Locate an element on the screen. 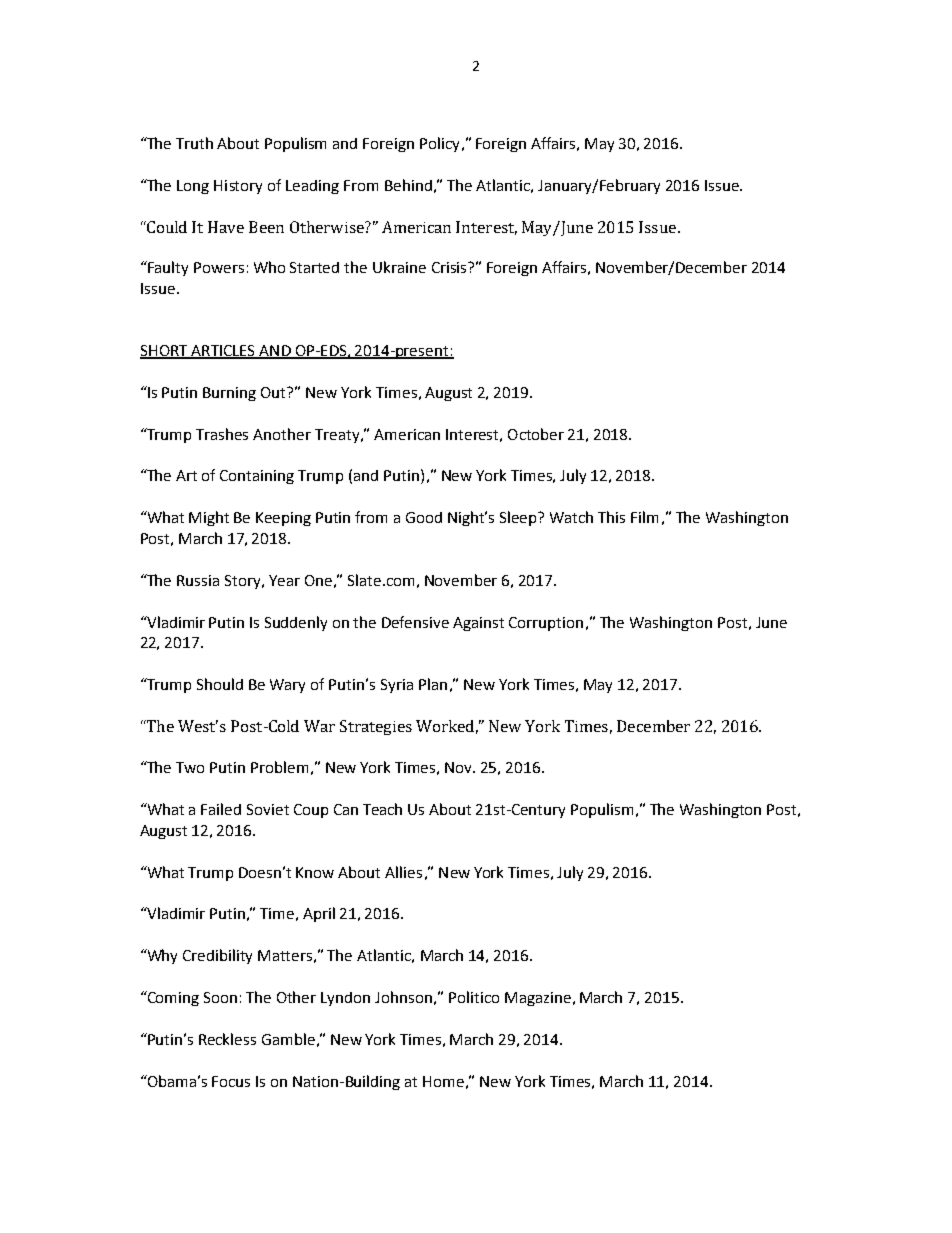 The height and width of the screenshot is (1233, 952). Corruption is located at coordinates (546, 624).
